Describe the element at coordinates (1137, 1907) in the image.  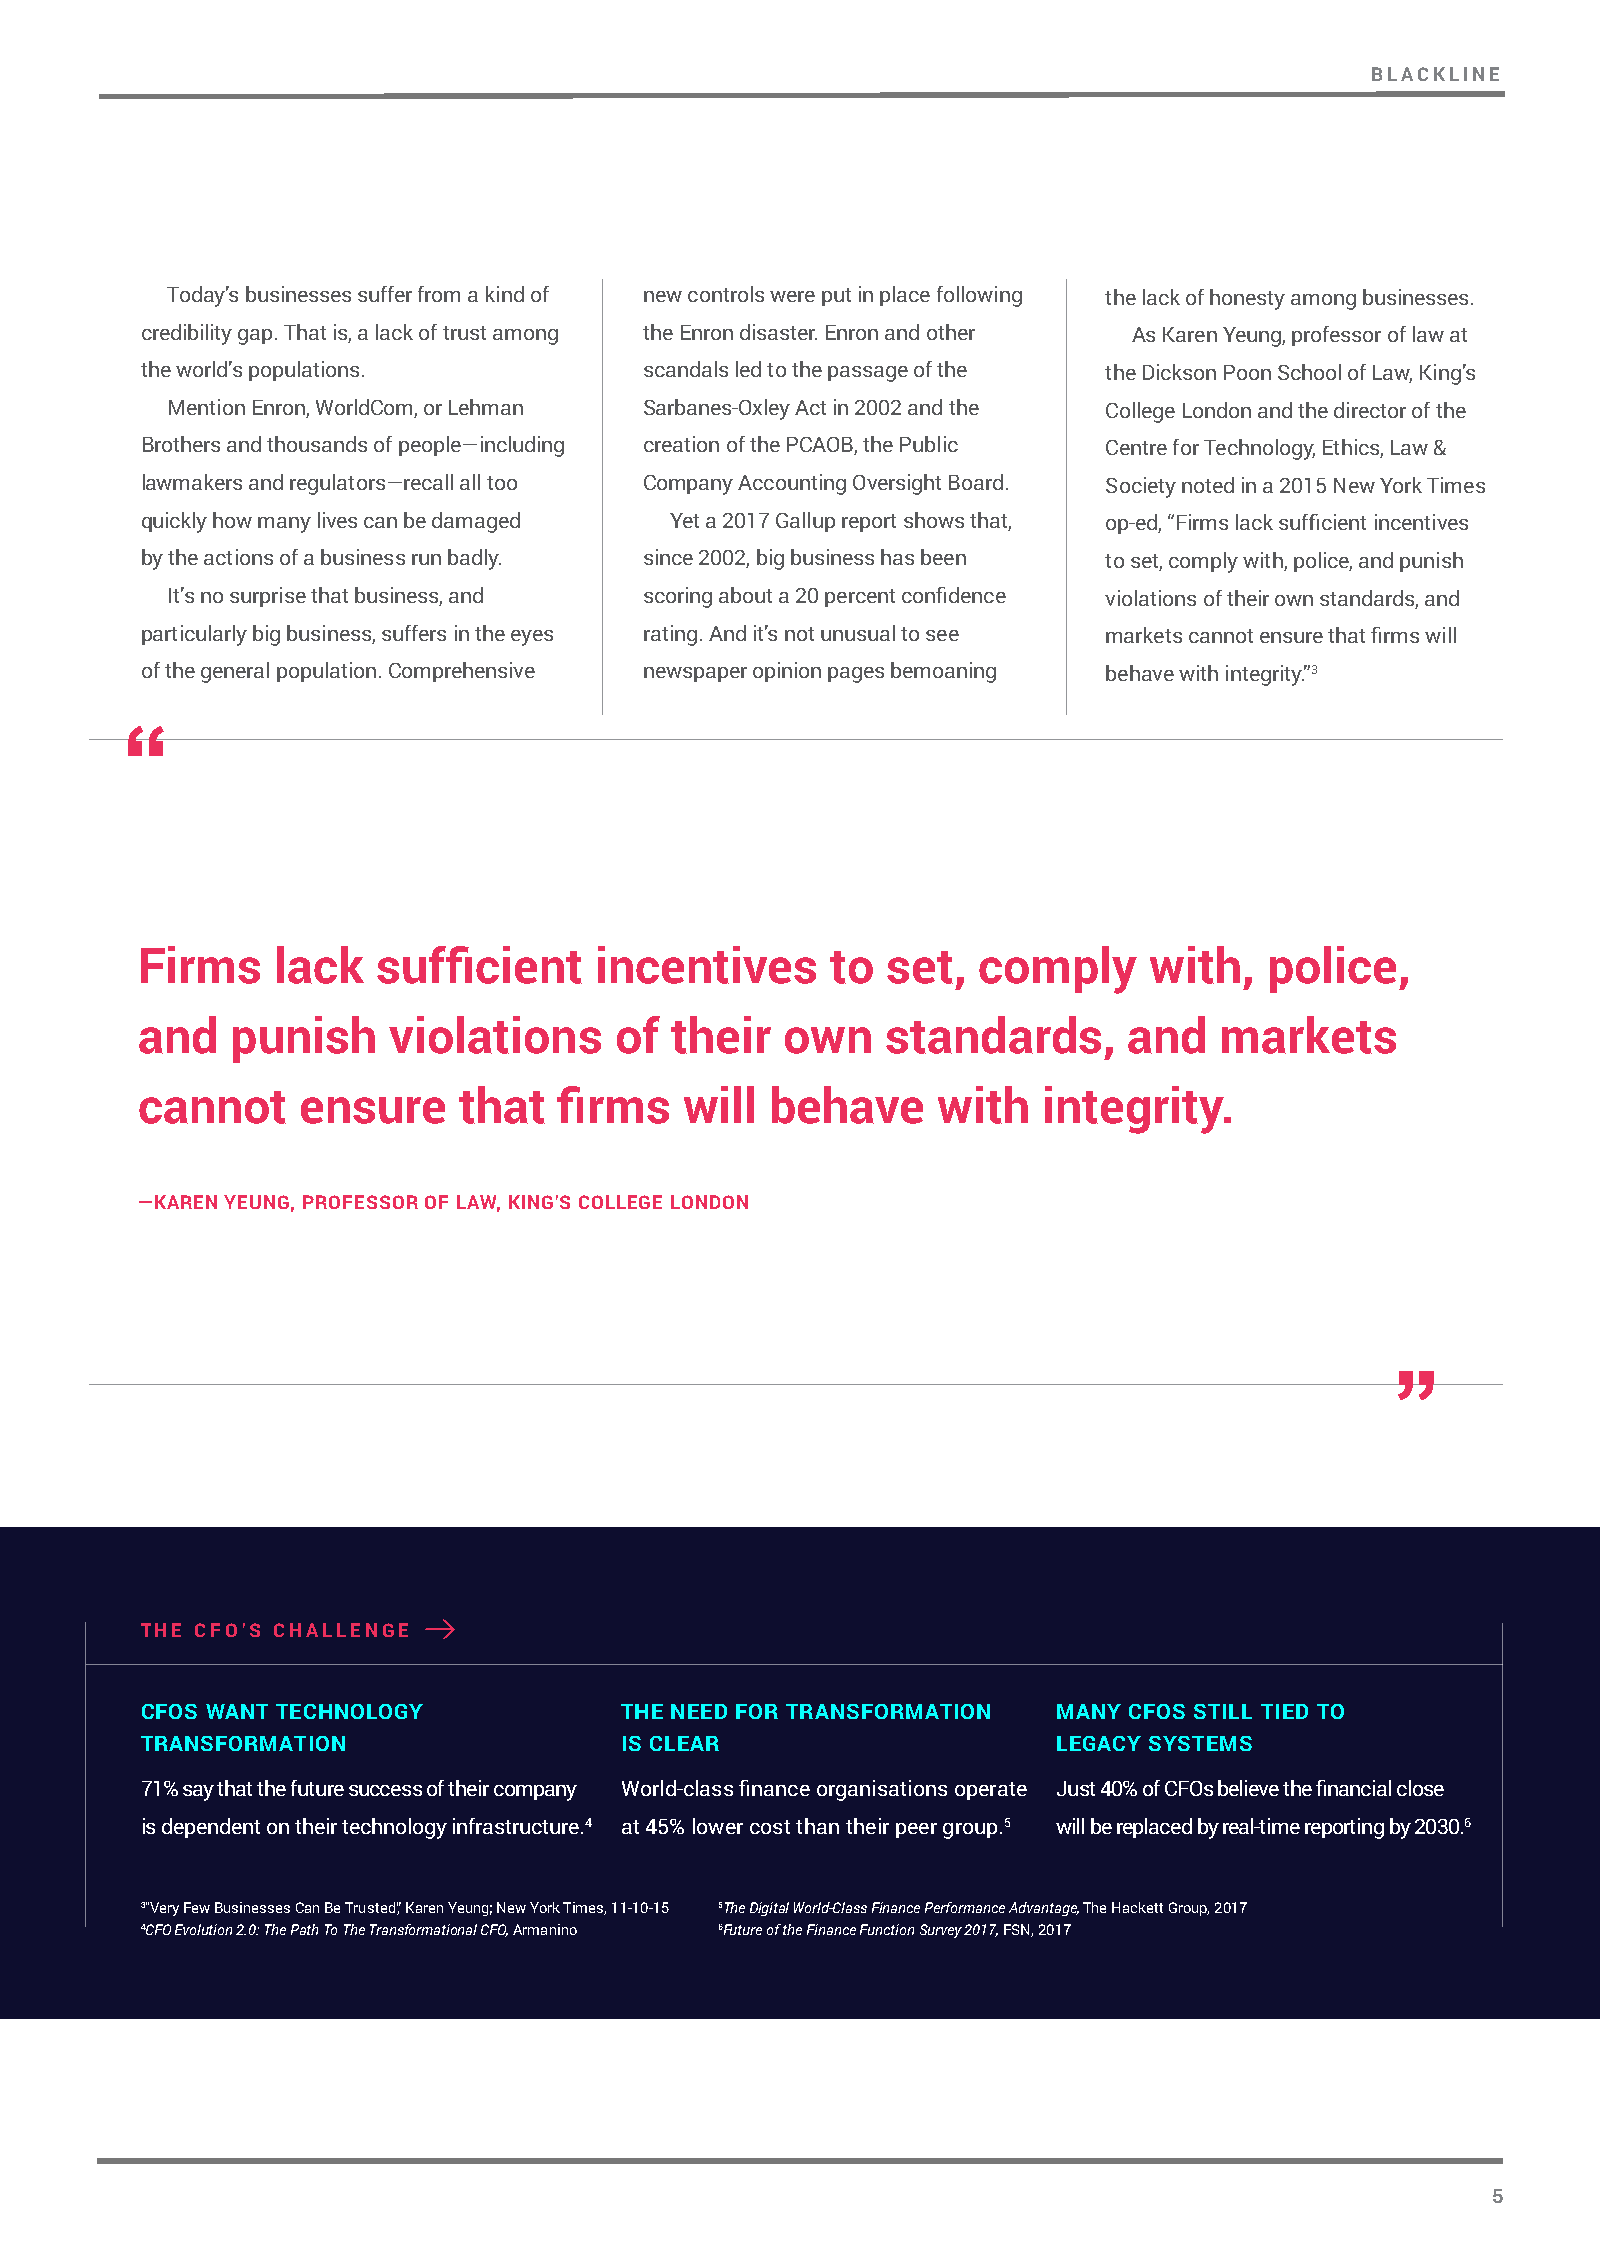
I see `Hackett` at that location.
